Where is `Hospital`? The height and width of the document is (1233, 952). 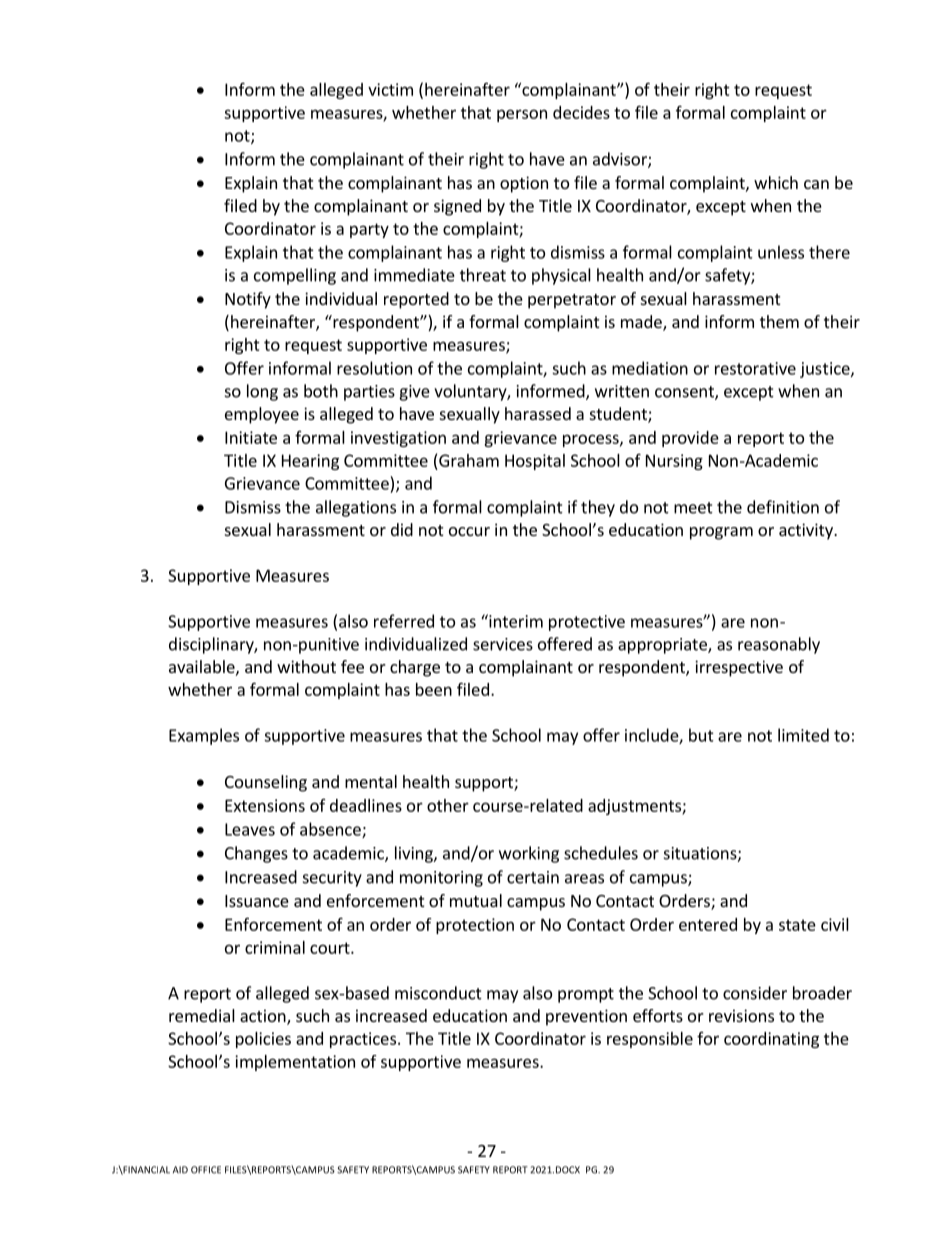
Hospital is located at coordinates (535, 462).
